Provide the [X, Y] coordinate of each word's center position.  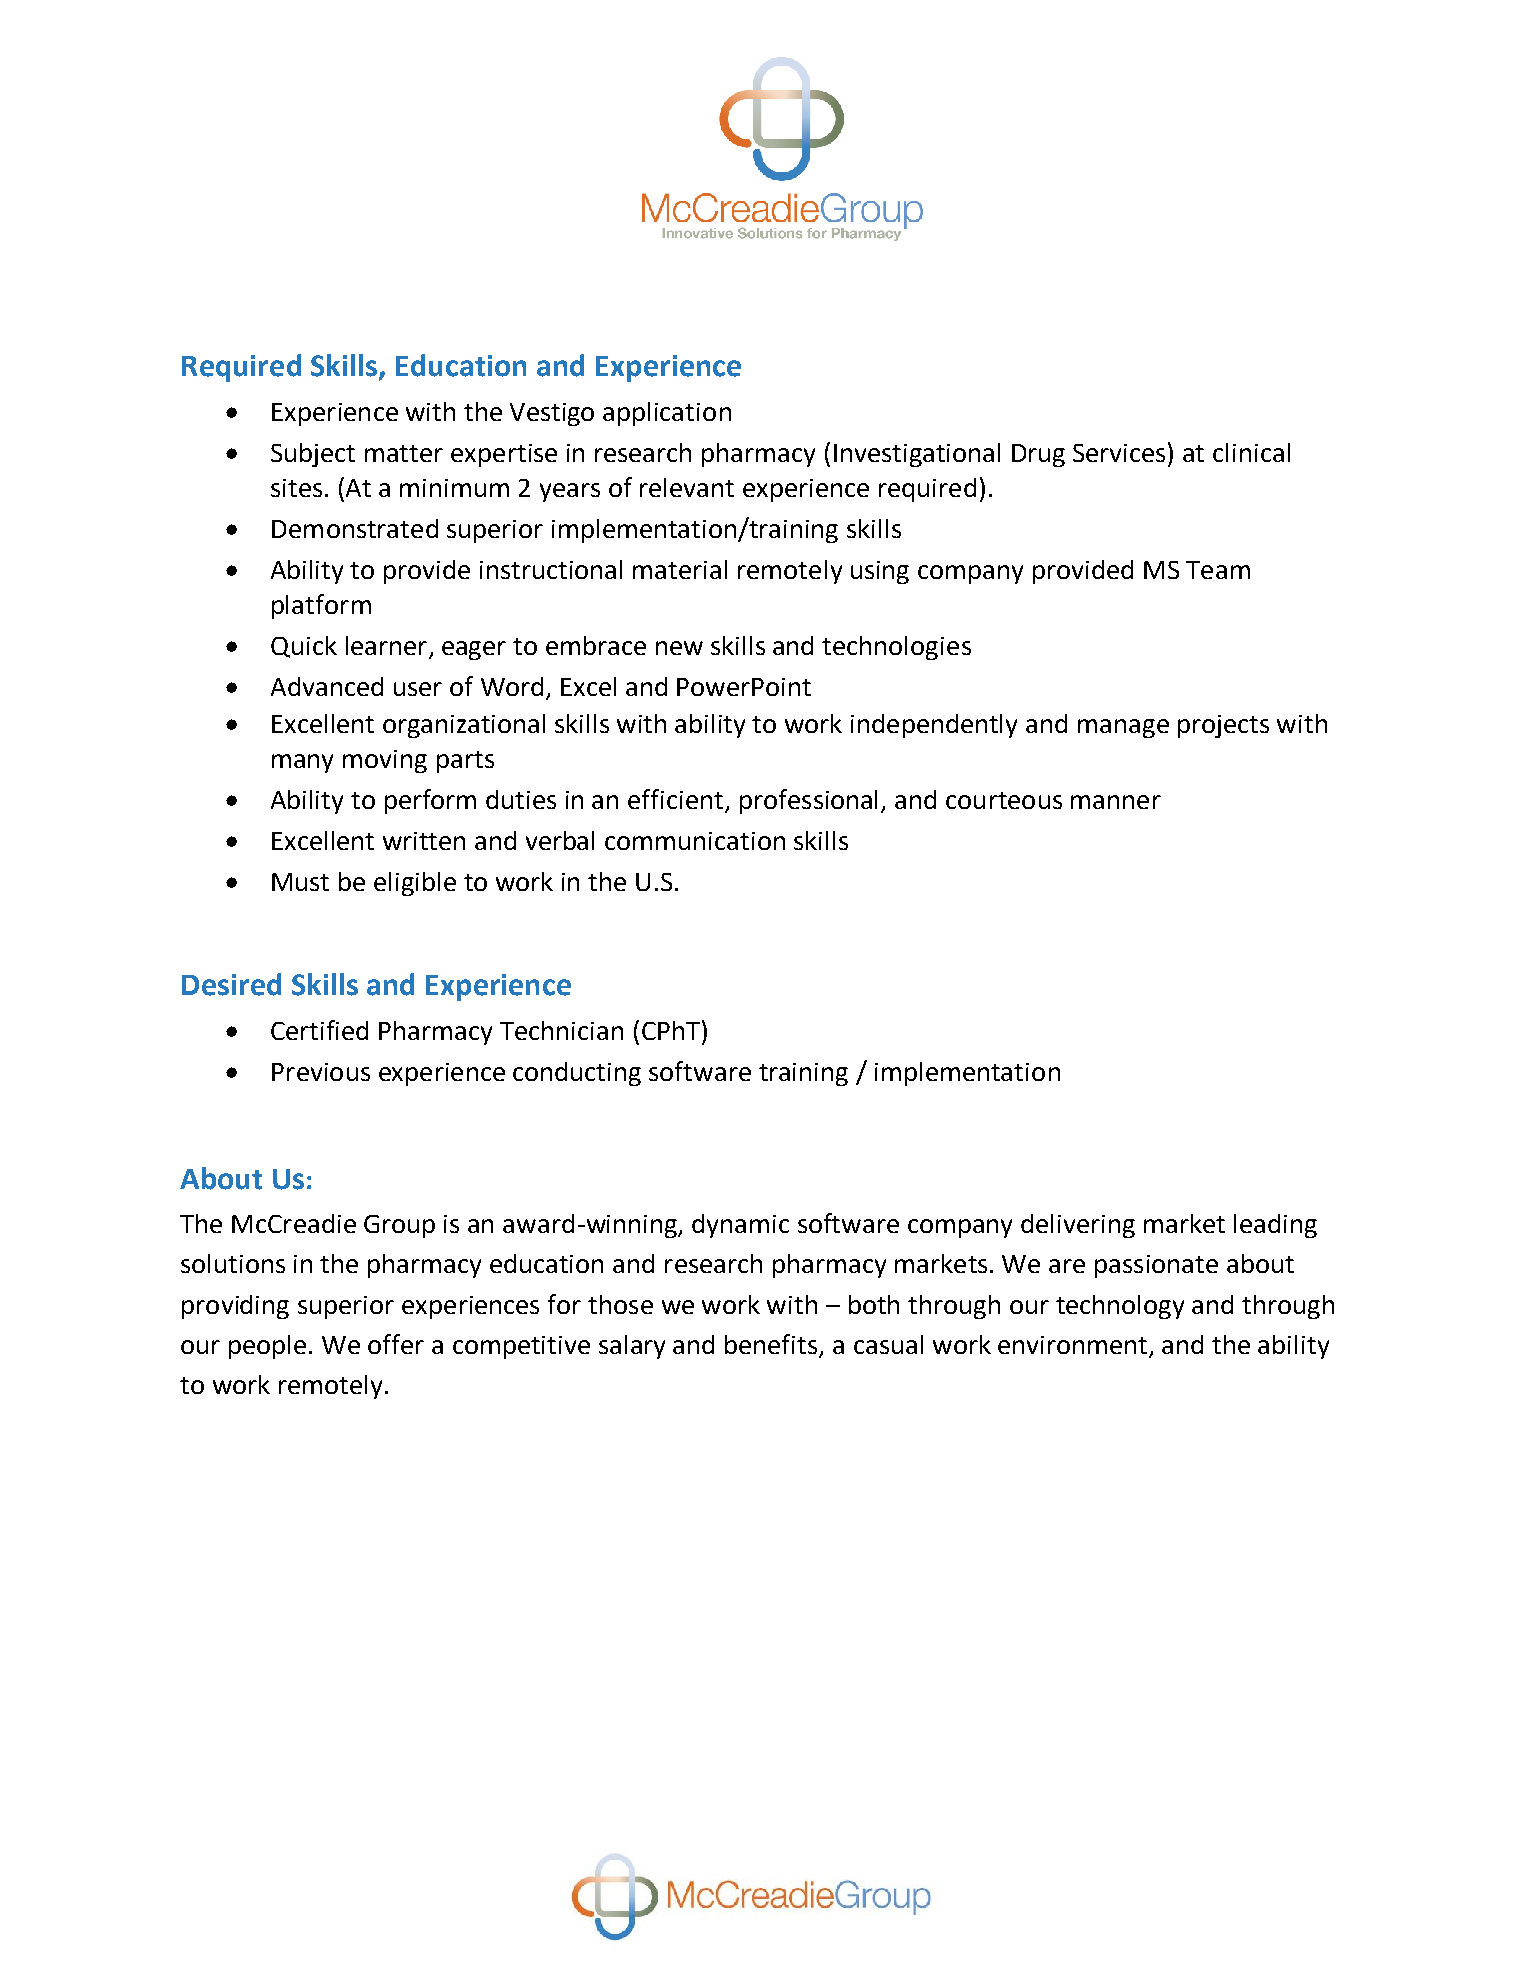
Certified [319, 1030]
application [667, 414]
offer [396, 1344]
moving [385, 761]
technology [1120, 1307]
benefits [771, 1344]
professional [808, 801]
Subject [313, 455]
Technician [561, 1030]
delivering [1078, 1226]
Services [1121, 452]
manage [1123, 728]
